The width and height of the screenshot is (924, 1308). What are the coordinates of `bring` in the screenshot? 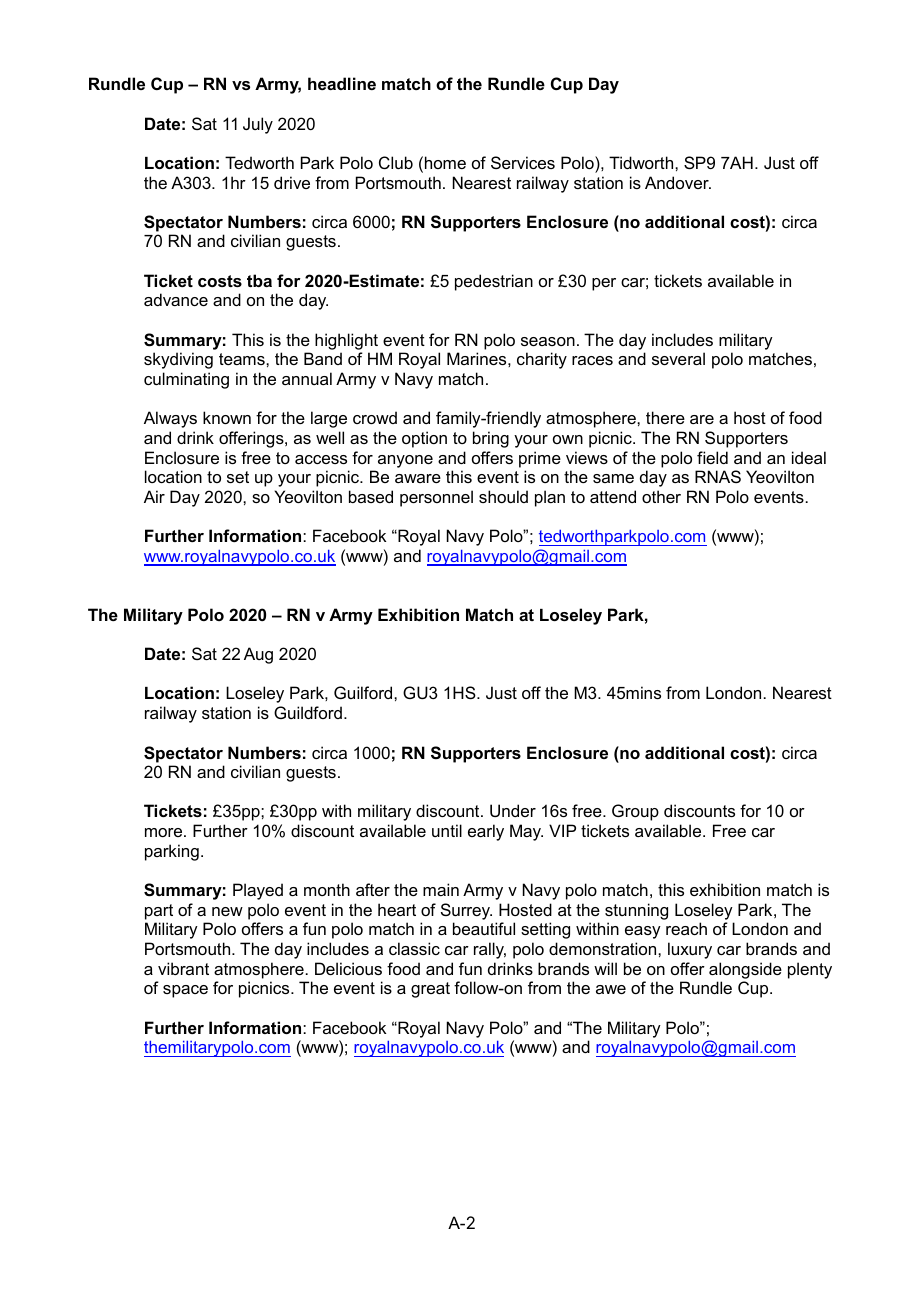 It's located at (491, 439).
